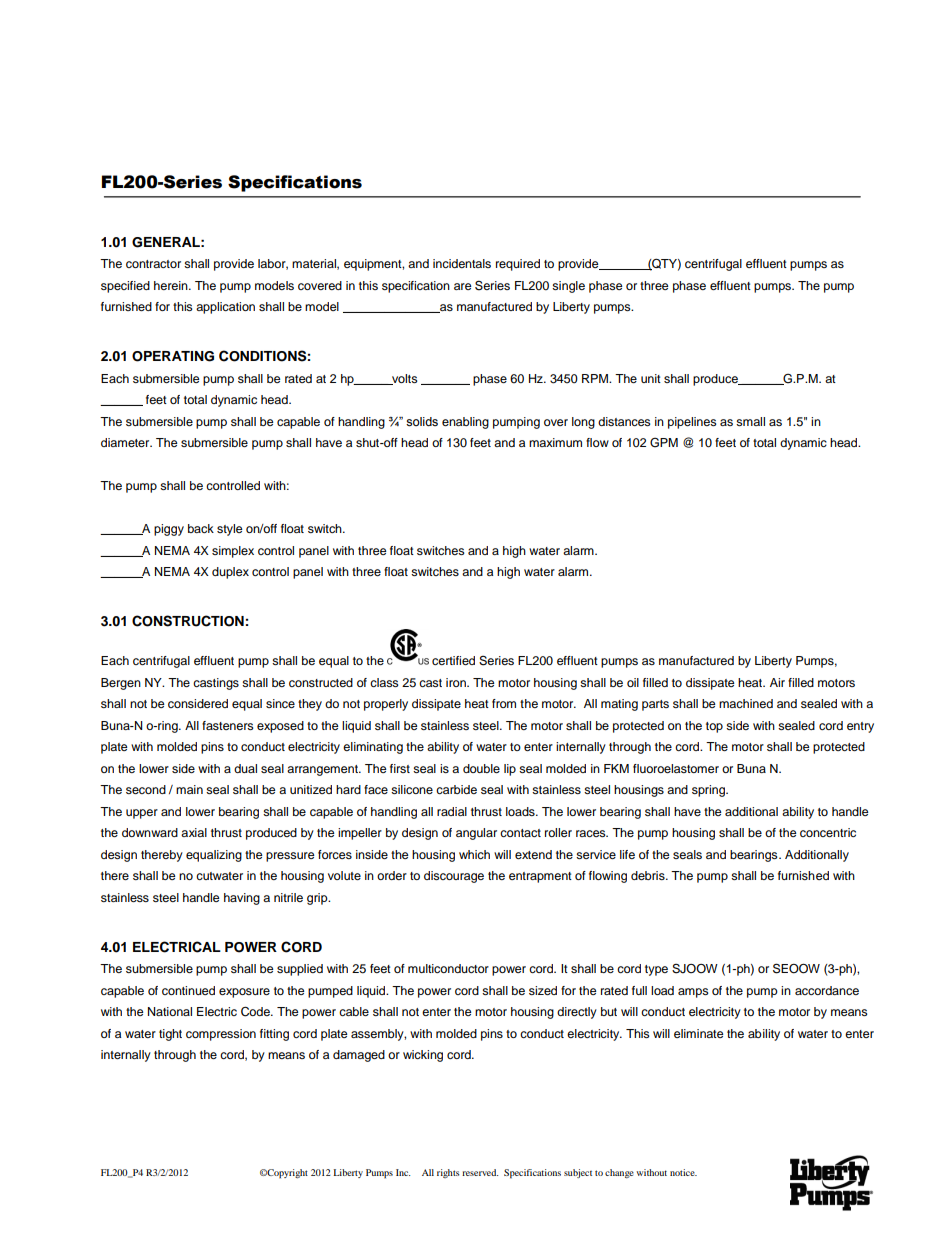 This screenshot has height=1233, width=952. What do you see at coordinates (221, 1035) in the screenshot?
I see `compression` at bounding box center [221, 1035].
